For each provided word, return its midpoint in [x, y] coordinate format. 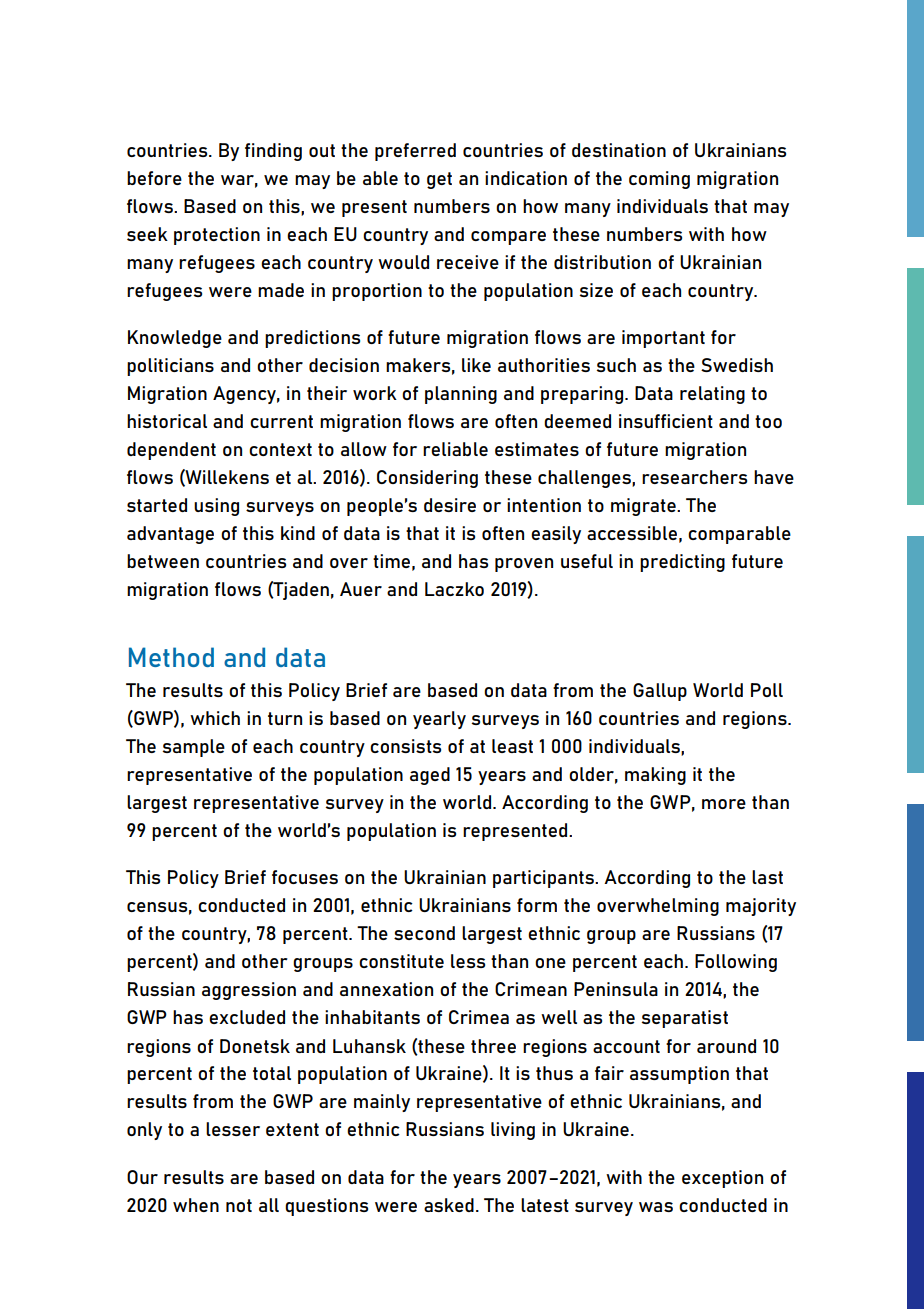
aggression [249, 991]
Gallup [660, 692]
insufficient [666, 421]
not [239, 1205]
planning [461, 395]
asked [449, 1205]
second [424, 933]
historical [167, 421]
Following [736, 963]
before [154, 178]
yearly [439, 720]
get [439, 180]
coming [659, 180]
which [215, 718]
